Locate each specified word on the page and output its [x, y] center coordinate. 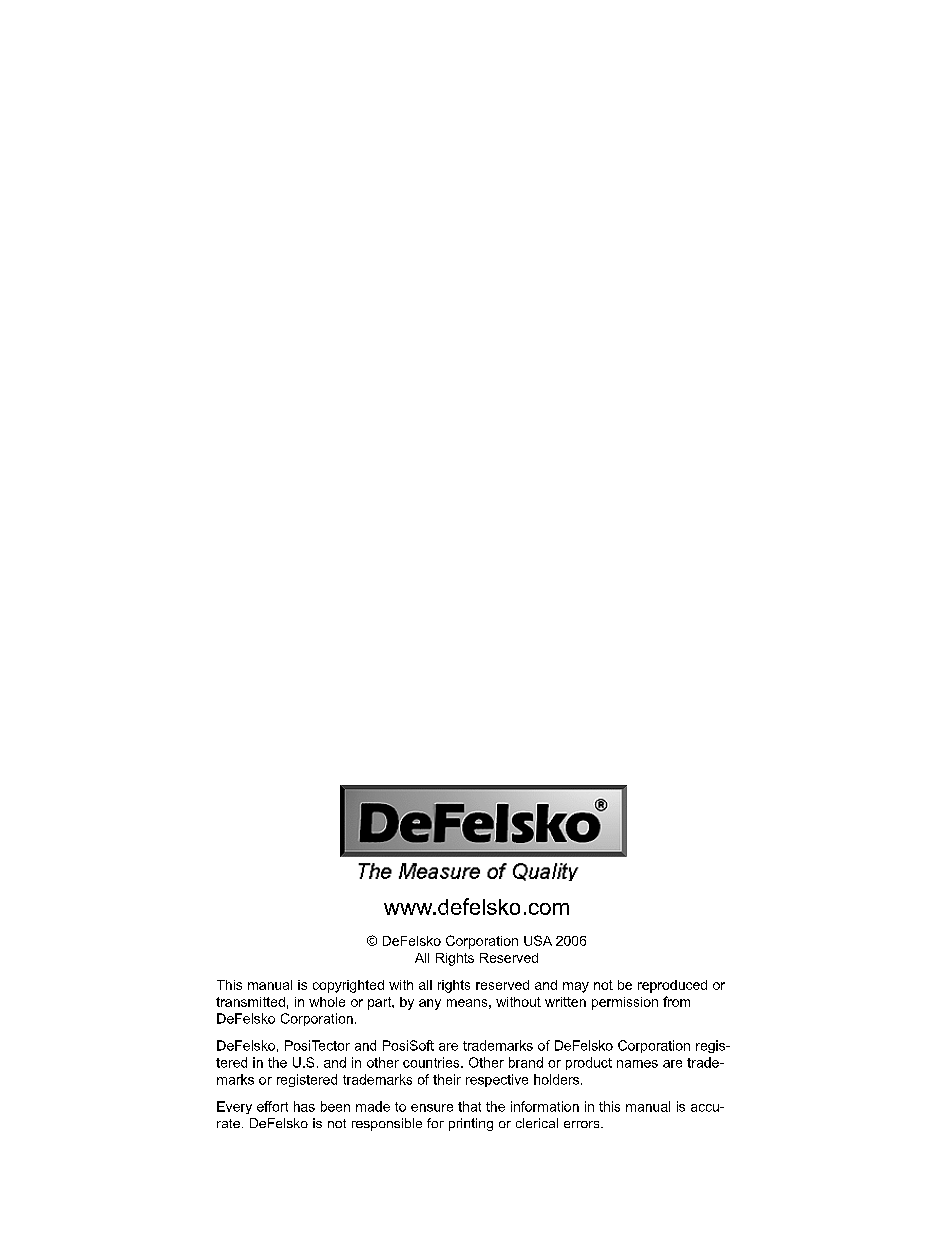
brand [526, 1062]
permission [625, 1003]
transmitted [250, 1002]
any [430, 1004]
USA [538, 940]
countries [432, 1062]
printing [471, 1124]
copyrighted [348, 986]
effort [272, 1106]
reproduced [672, 986]
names [637, 1064]
